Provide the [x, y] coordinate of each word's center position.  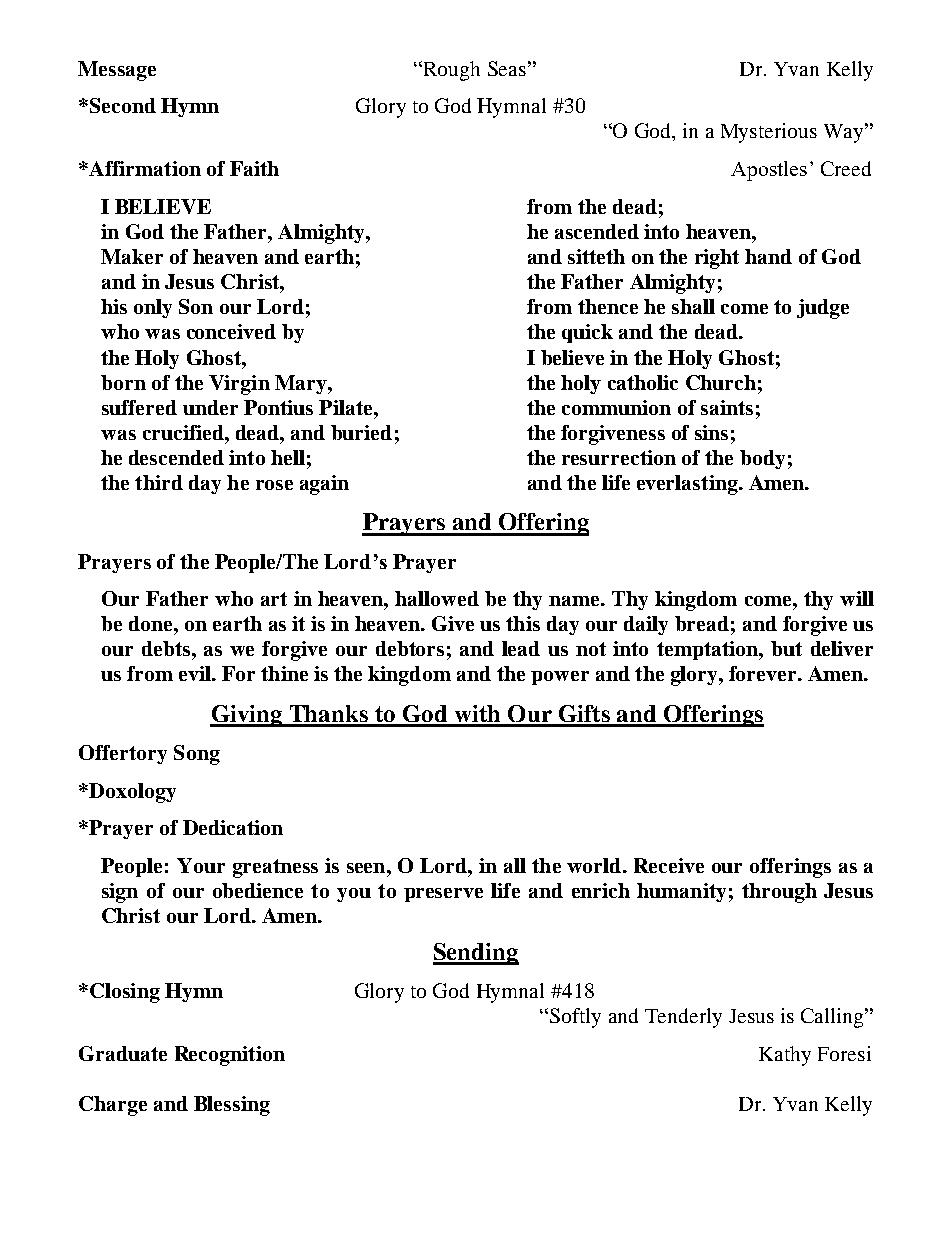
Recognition [230, 1056]
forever [764, 673]
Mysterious [769, 133]
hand [768, 256]
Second [123, 105]
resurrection [619, 457]
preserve [443, 895]
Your [201, 865]
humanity [681, 892]
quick [587, 333]
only [153, 308]
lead [521, 648]
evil [196, 673]
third [159, 482]
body [762, 459]
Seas [507, 68]
